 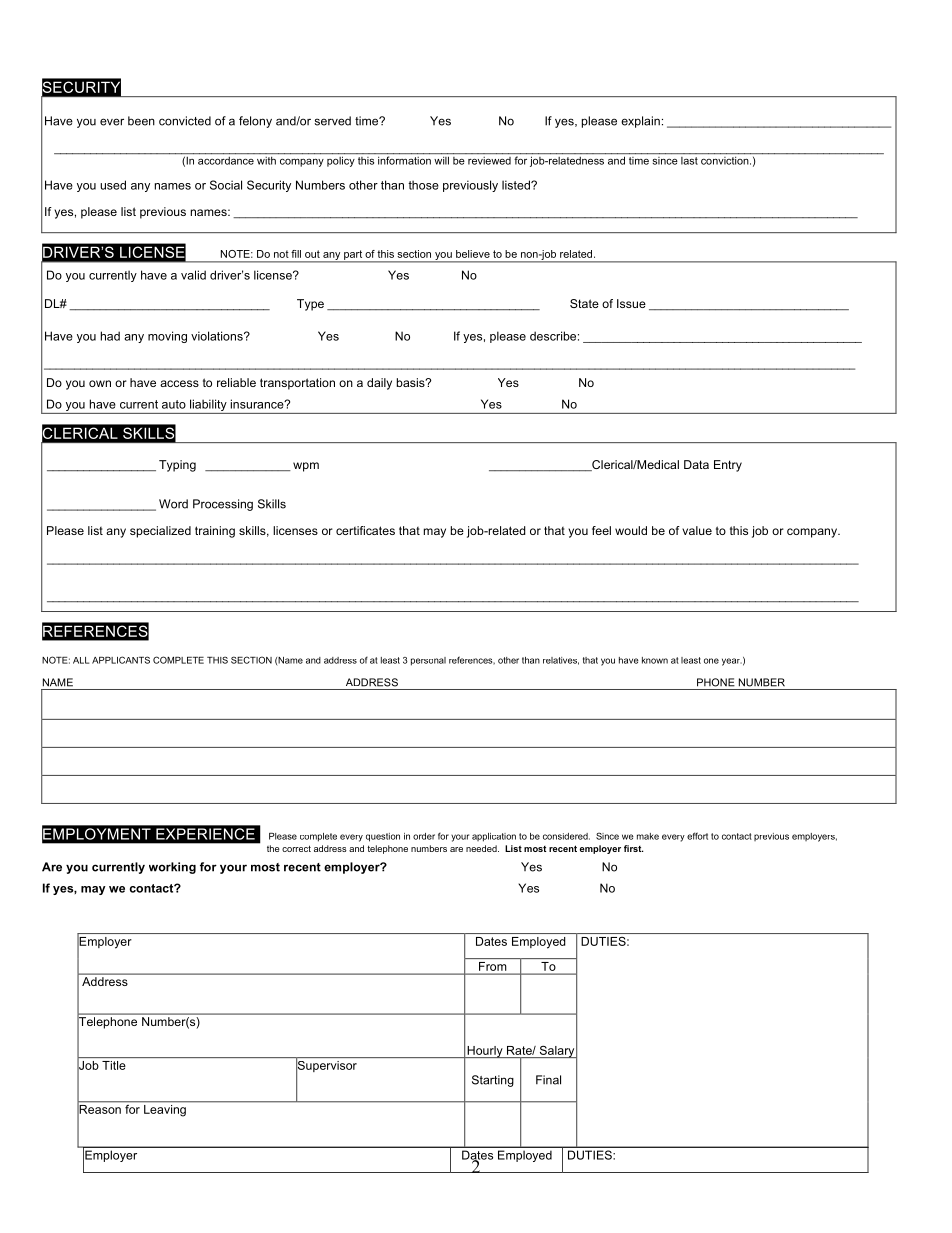 What do you see at coordinates (379, 384) in the page?
I see `daily` at bounding box center [379, 384].
